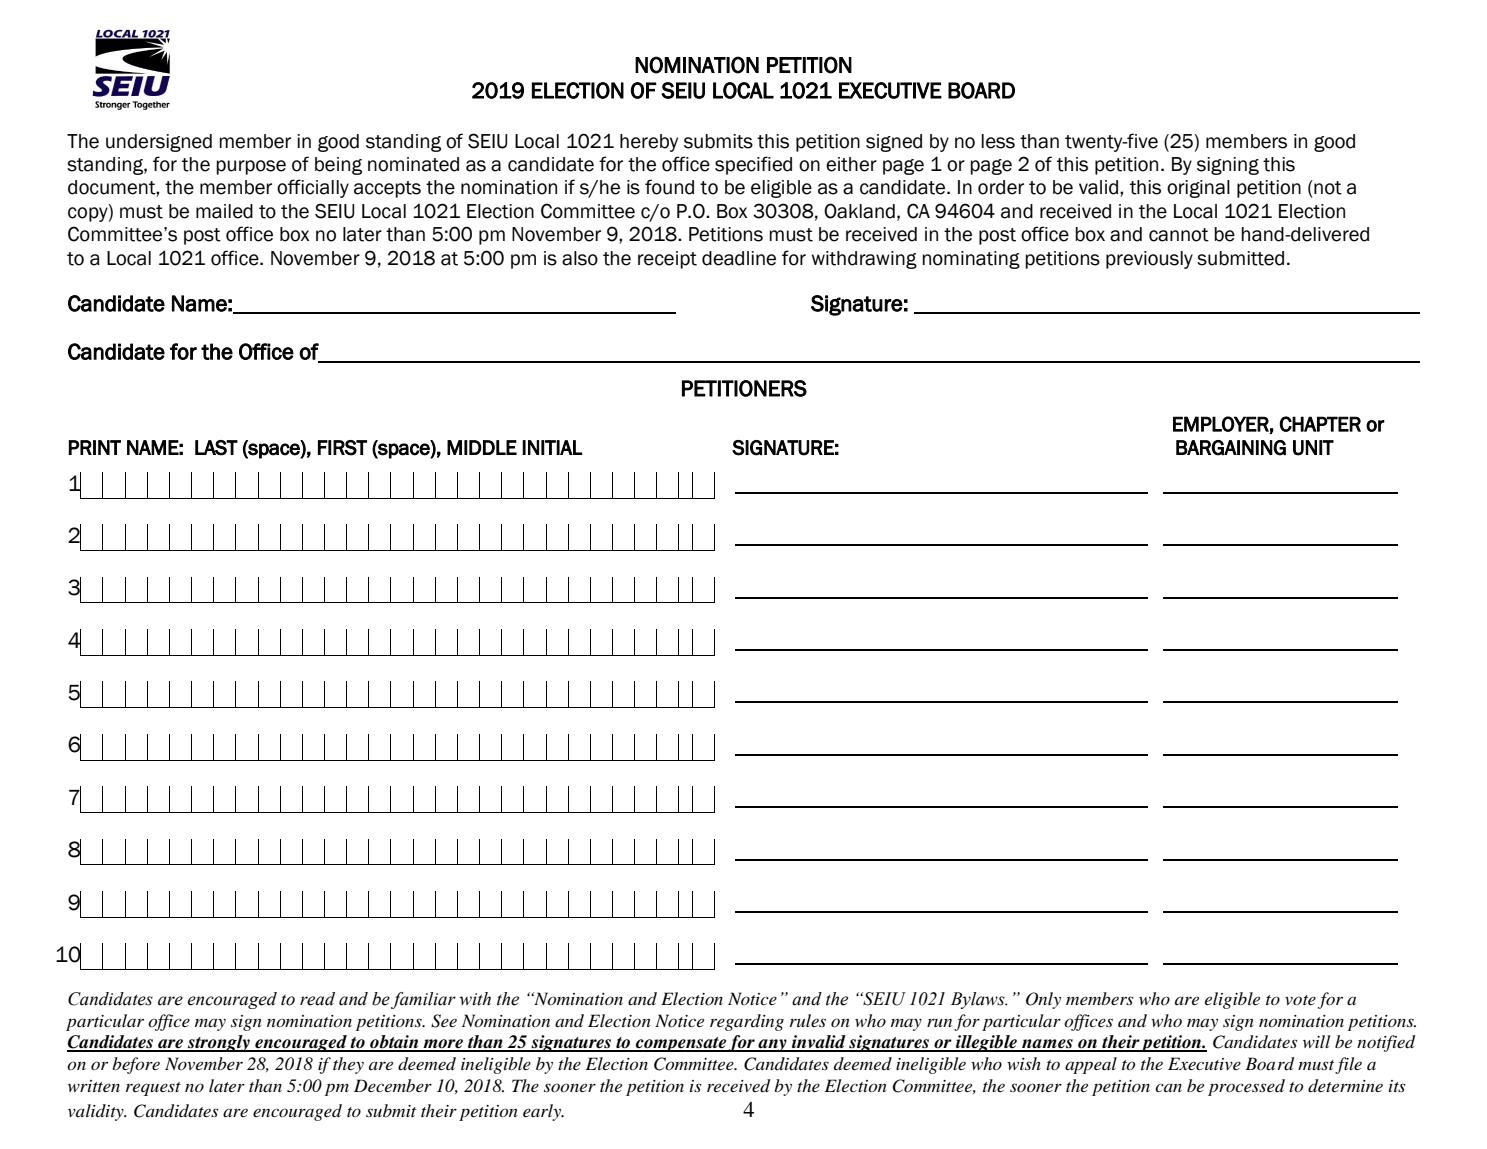  Describe the element at coordinates (216, 448) in the image. I see `LAST` at that location.
